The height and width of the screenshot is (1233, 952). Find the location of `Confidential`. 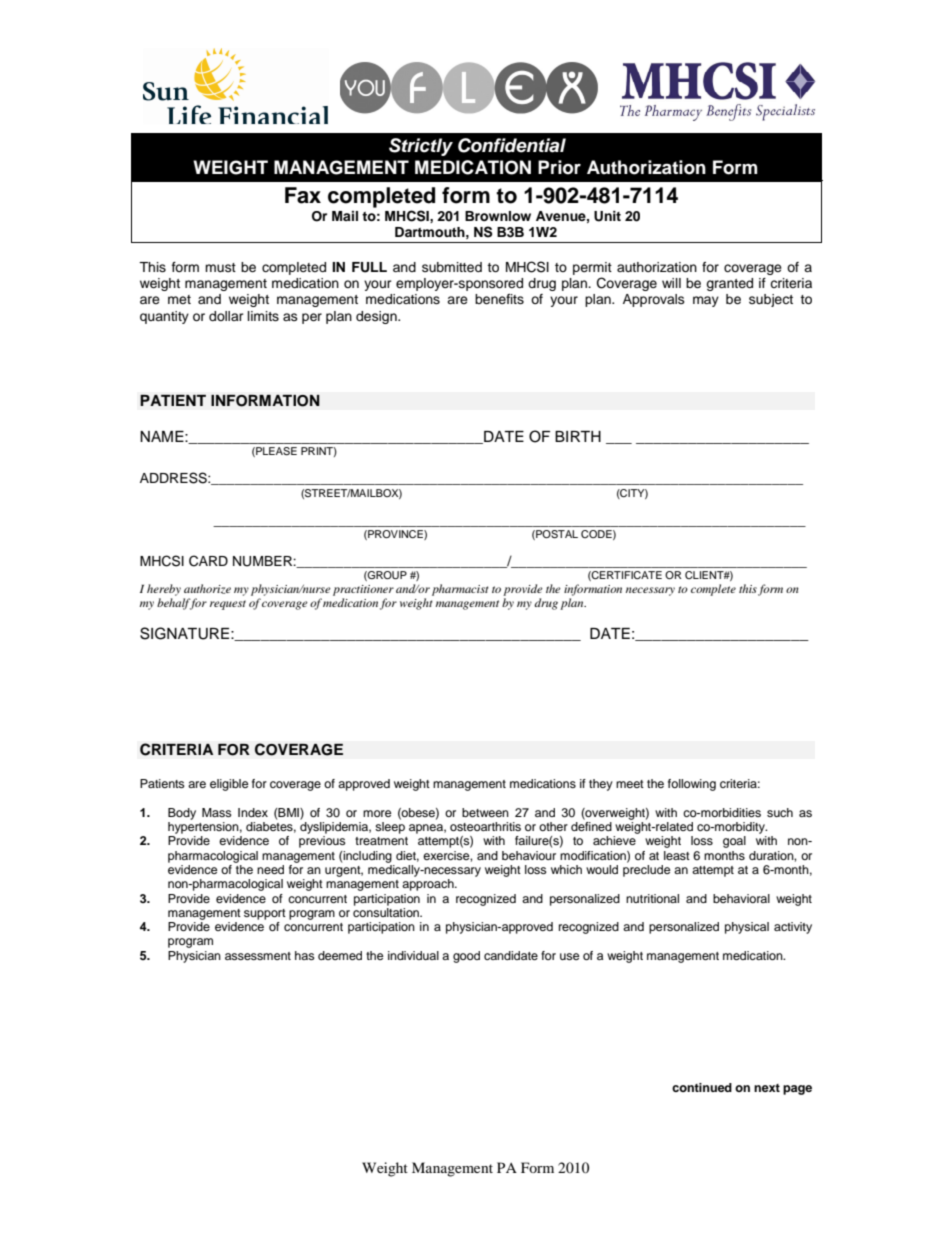

Confidential is located at coordinates (512, 145).
